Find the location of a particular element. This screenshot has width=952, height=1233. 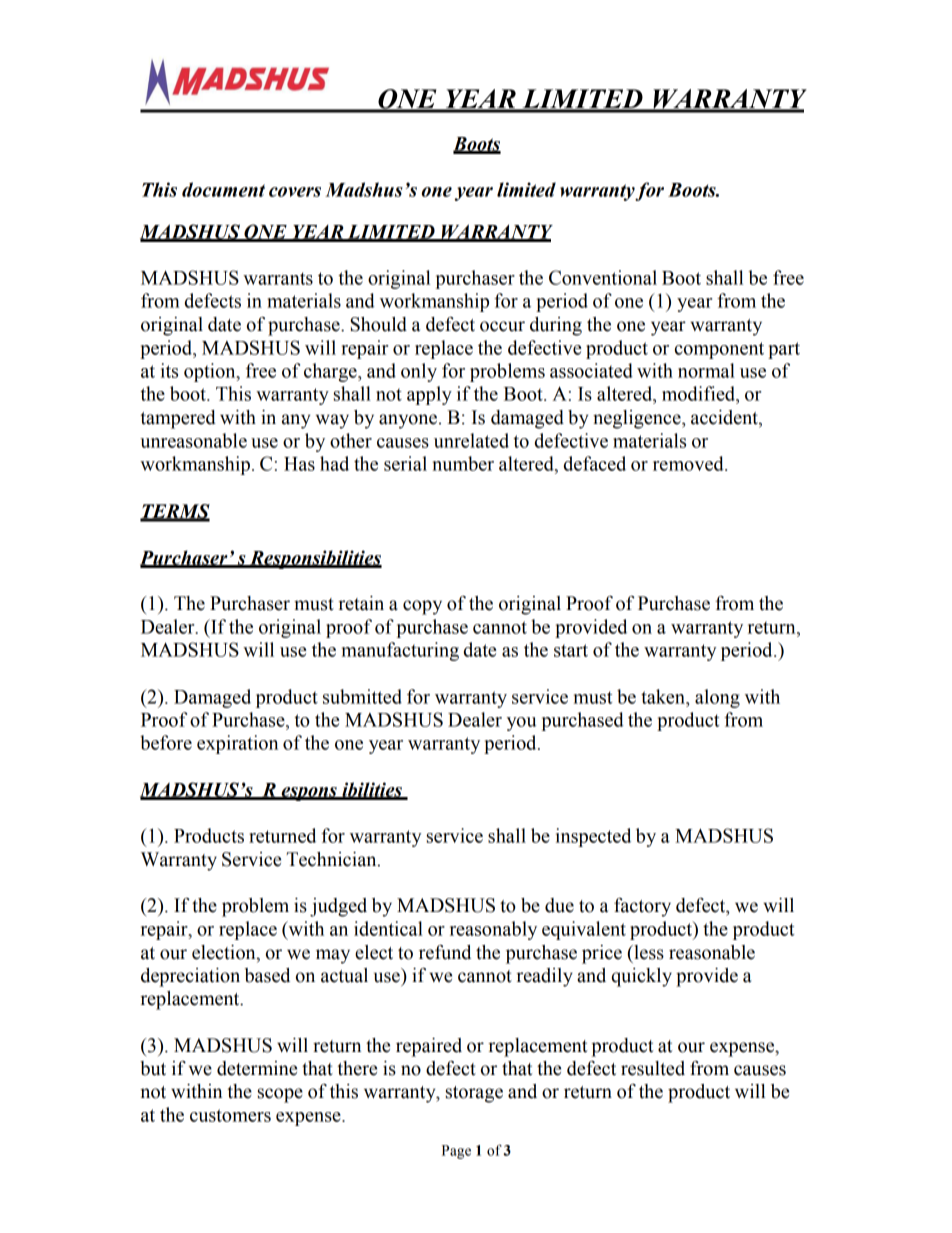

factory is located at coordinates (642, 907).
